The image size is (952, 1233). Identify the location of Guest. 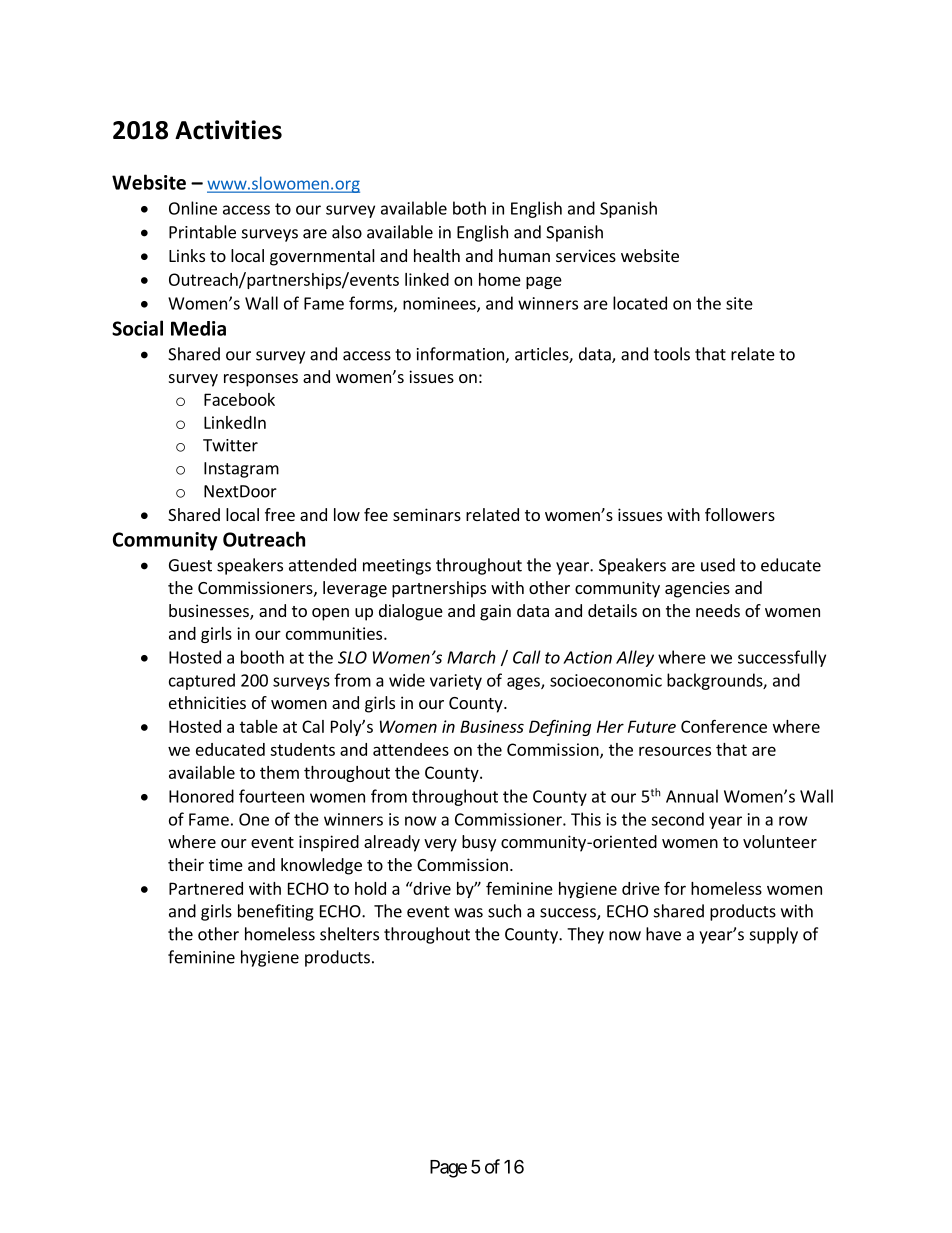
(190, 565).
